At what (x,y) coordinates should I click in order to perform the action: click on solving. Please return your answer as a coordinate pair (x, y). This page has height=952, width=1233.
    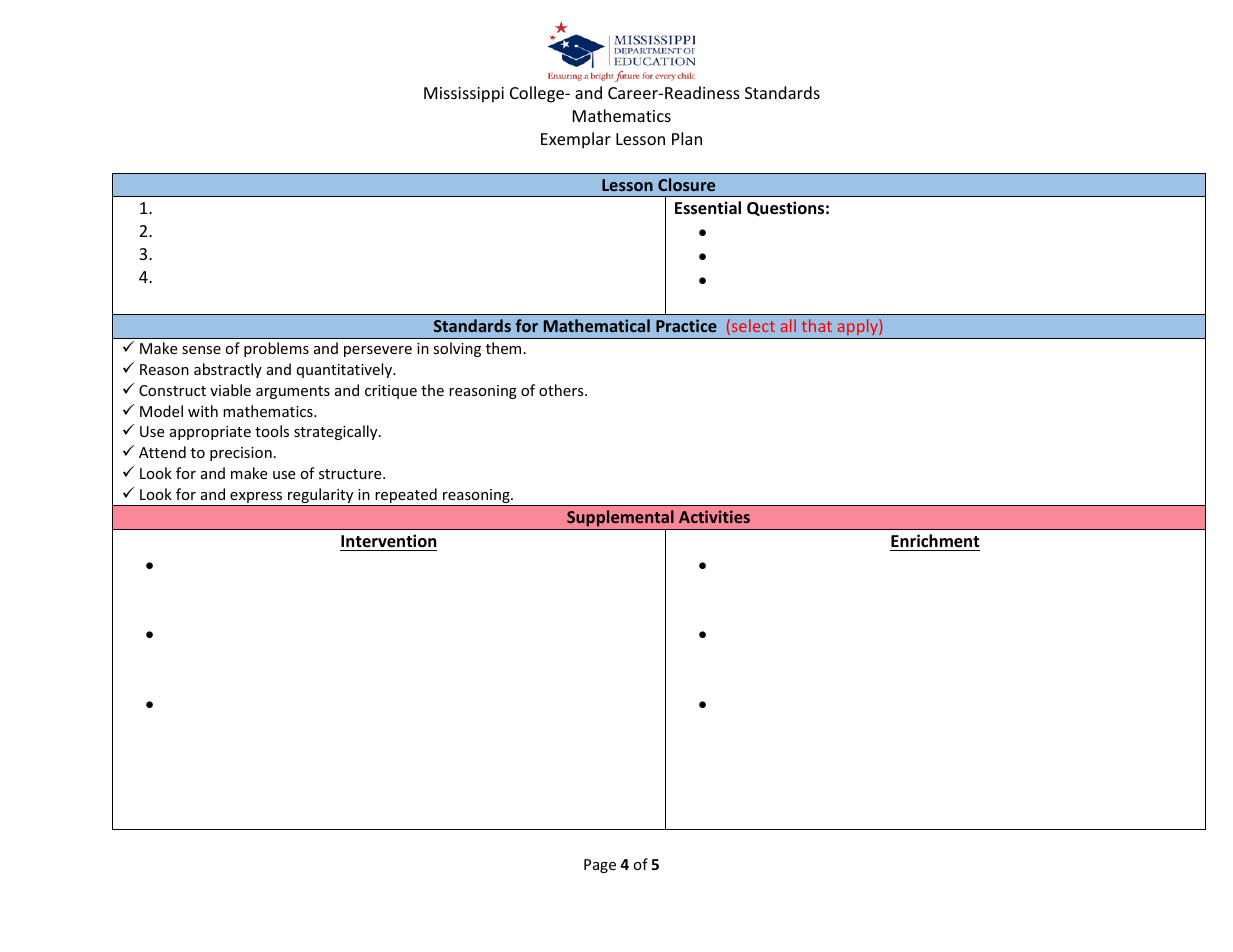
    Looking at the image, I should click on (457, 349).
